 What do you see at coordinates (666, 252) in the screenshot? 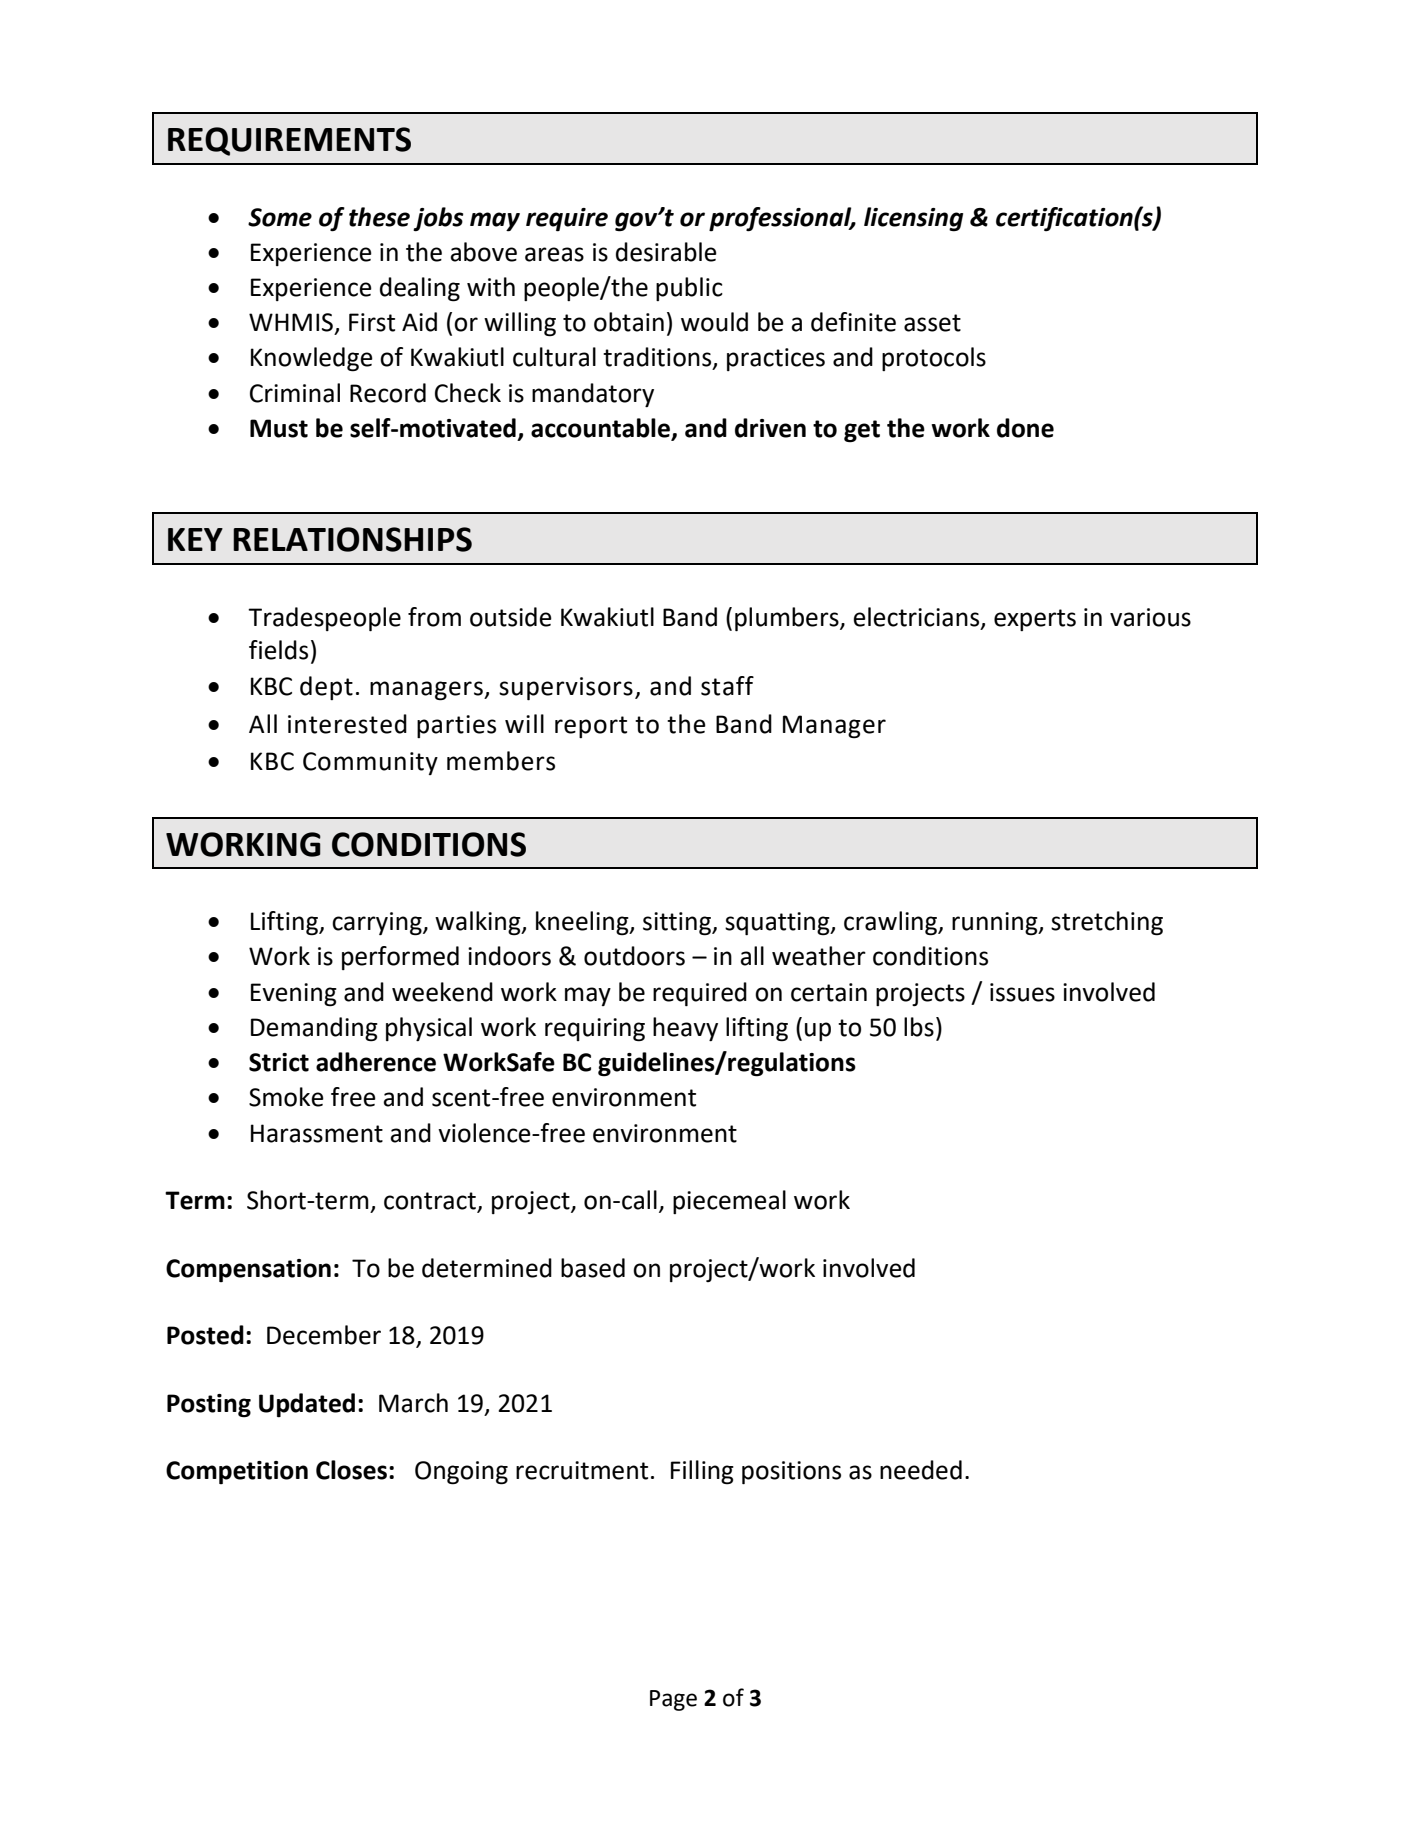
I see `desirable` at bounding box center [666, 252].
